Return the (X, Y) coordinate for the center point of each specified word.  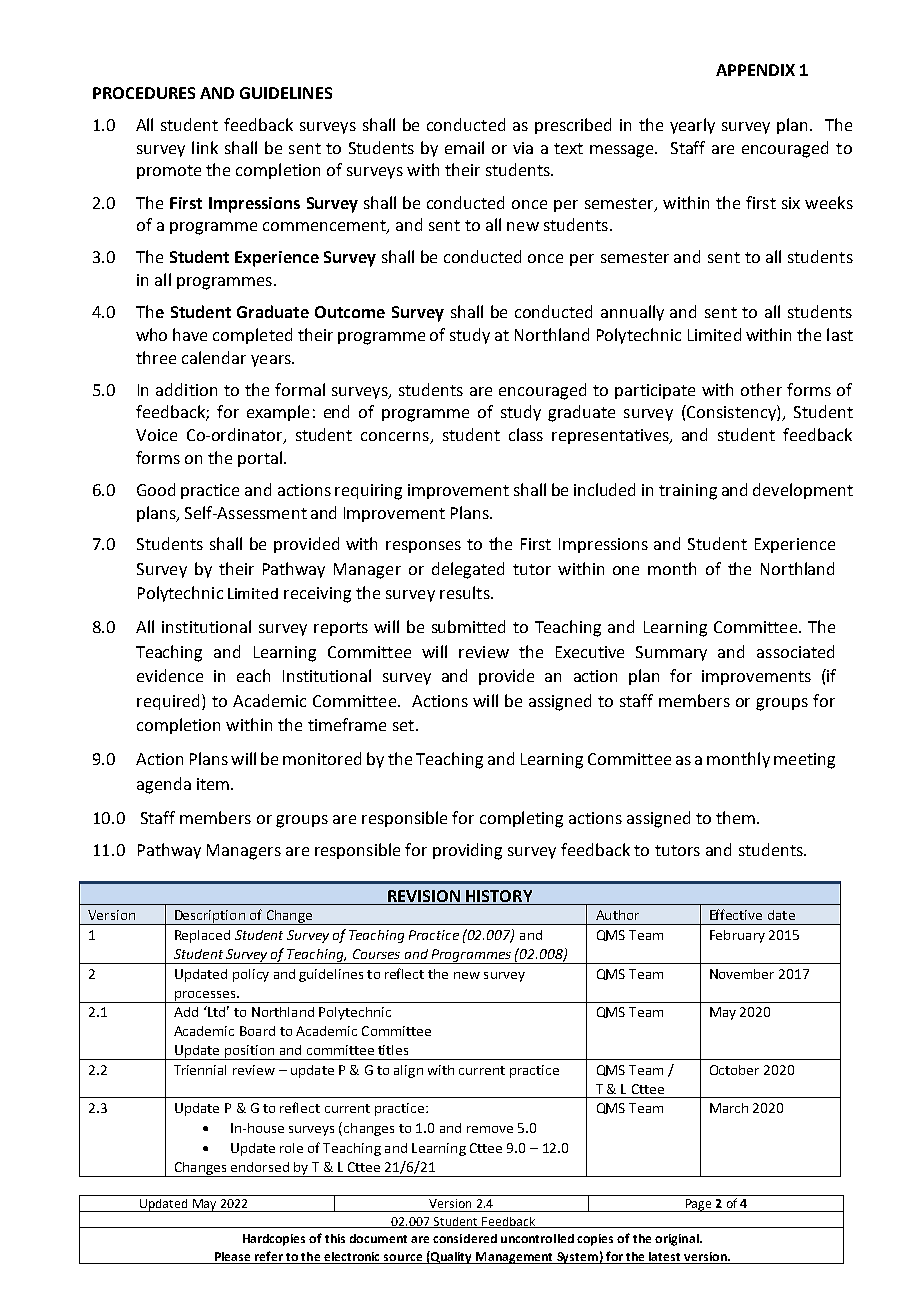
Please (232, 1256)
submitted (468, 626)
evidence (170, 675)
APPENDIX (755, 70)
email (464, 147)
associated (795, 651)
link (205, 147)
